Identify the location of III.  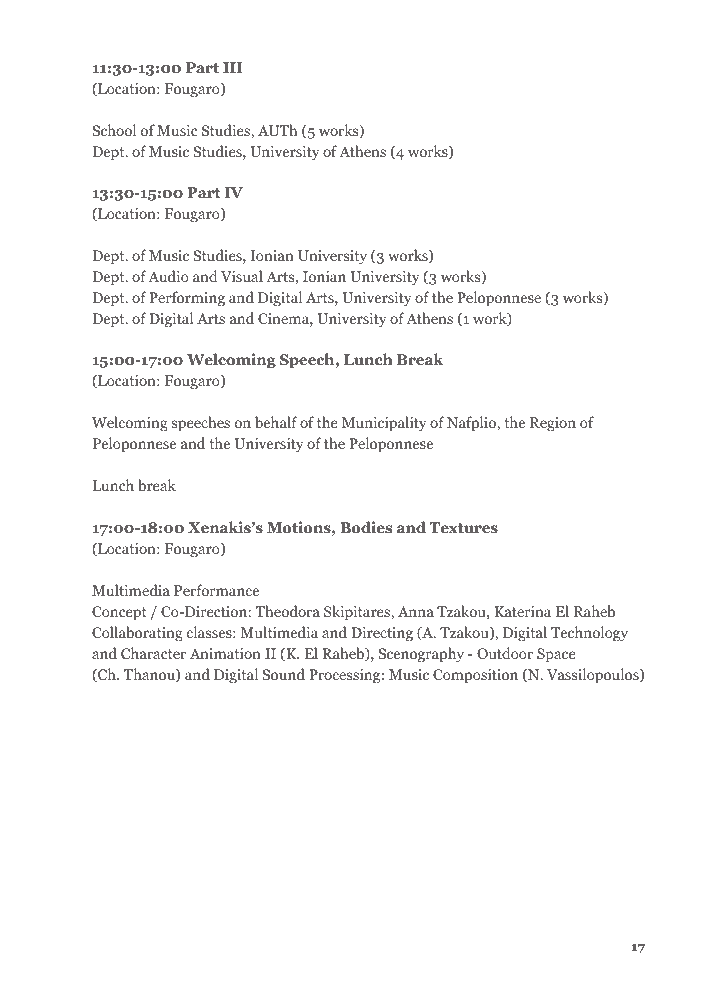
(233, 67).
